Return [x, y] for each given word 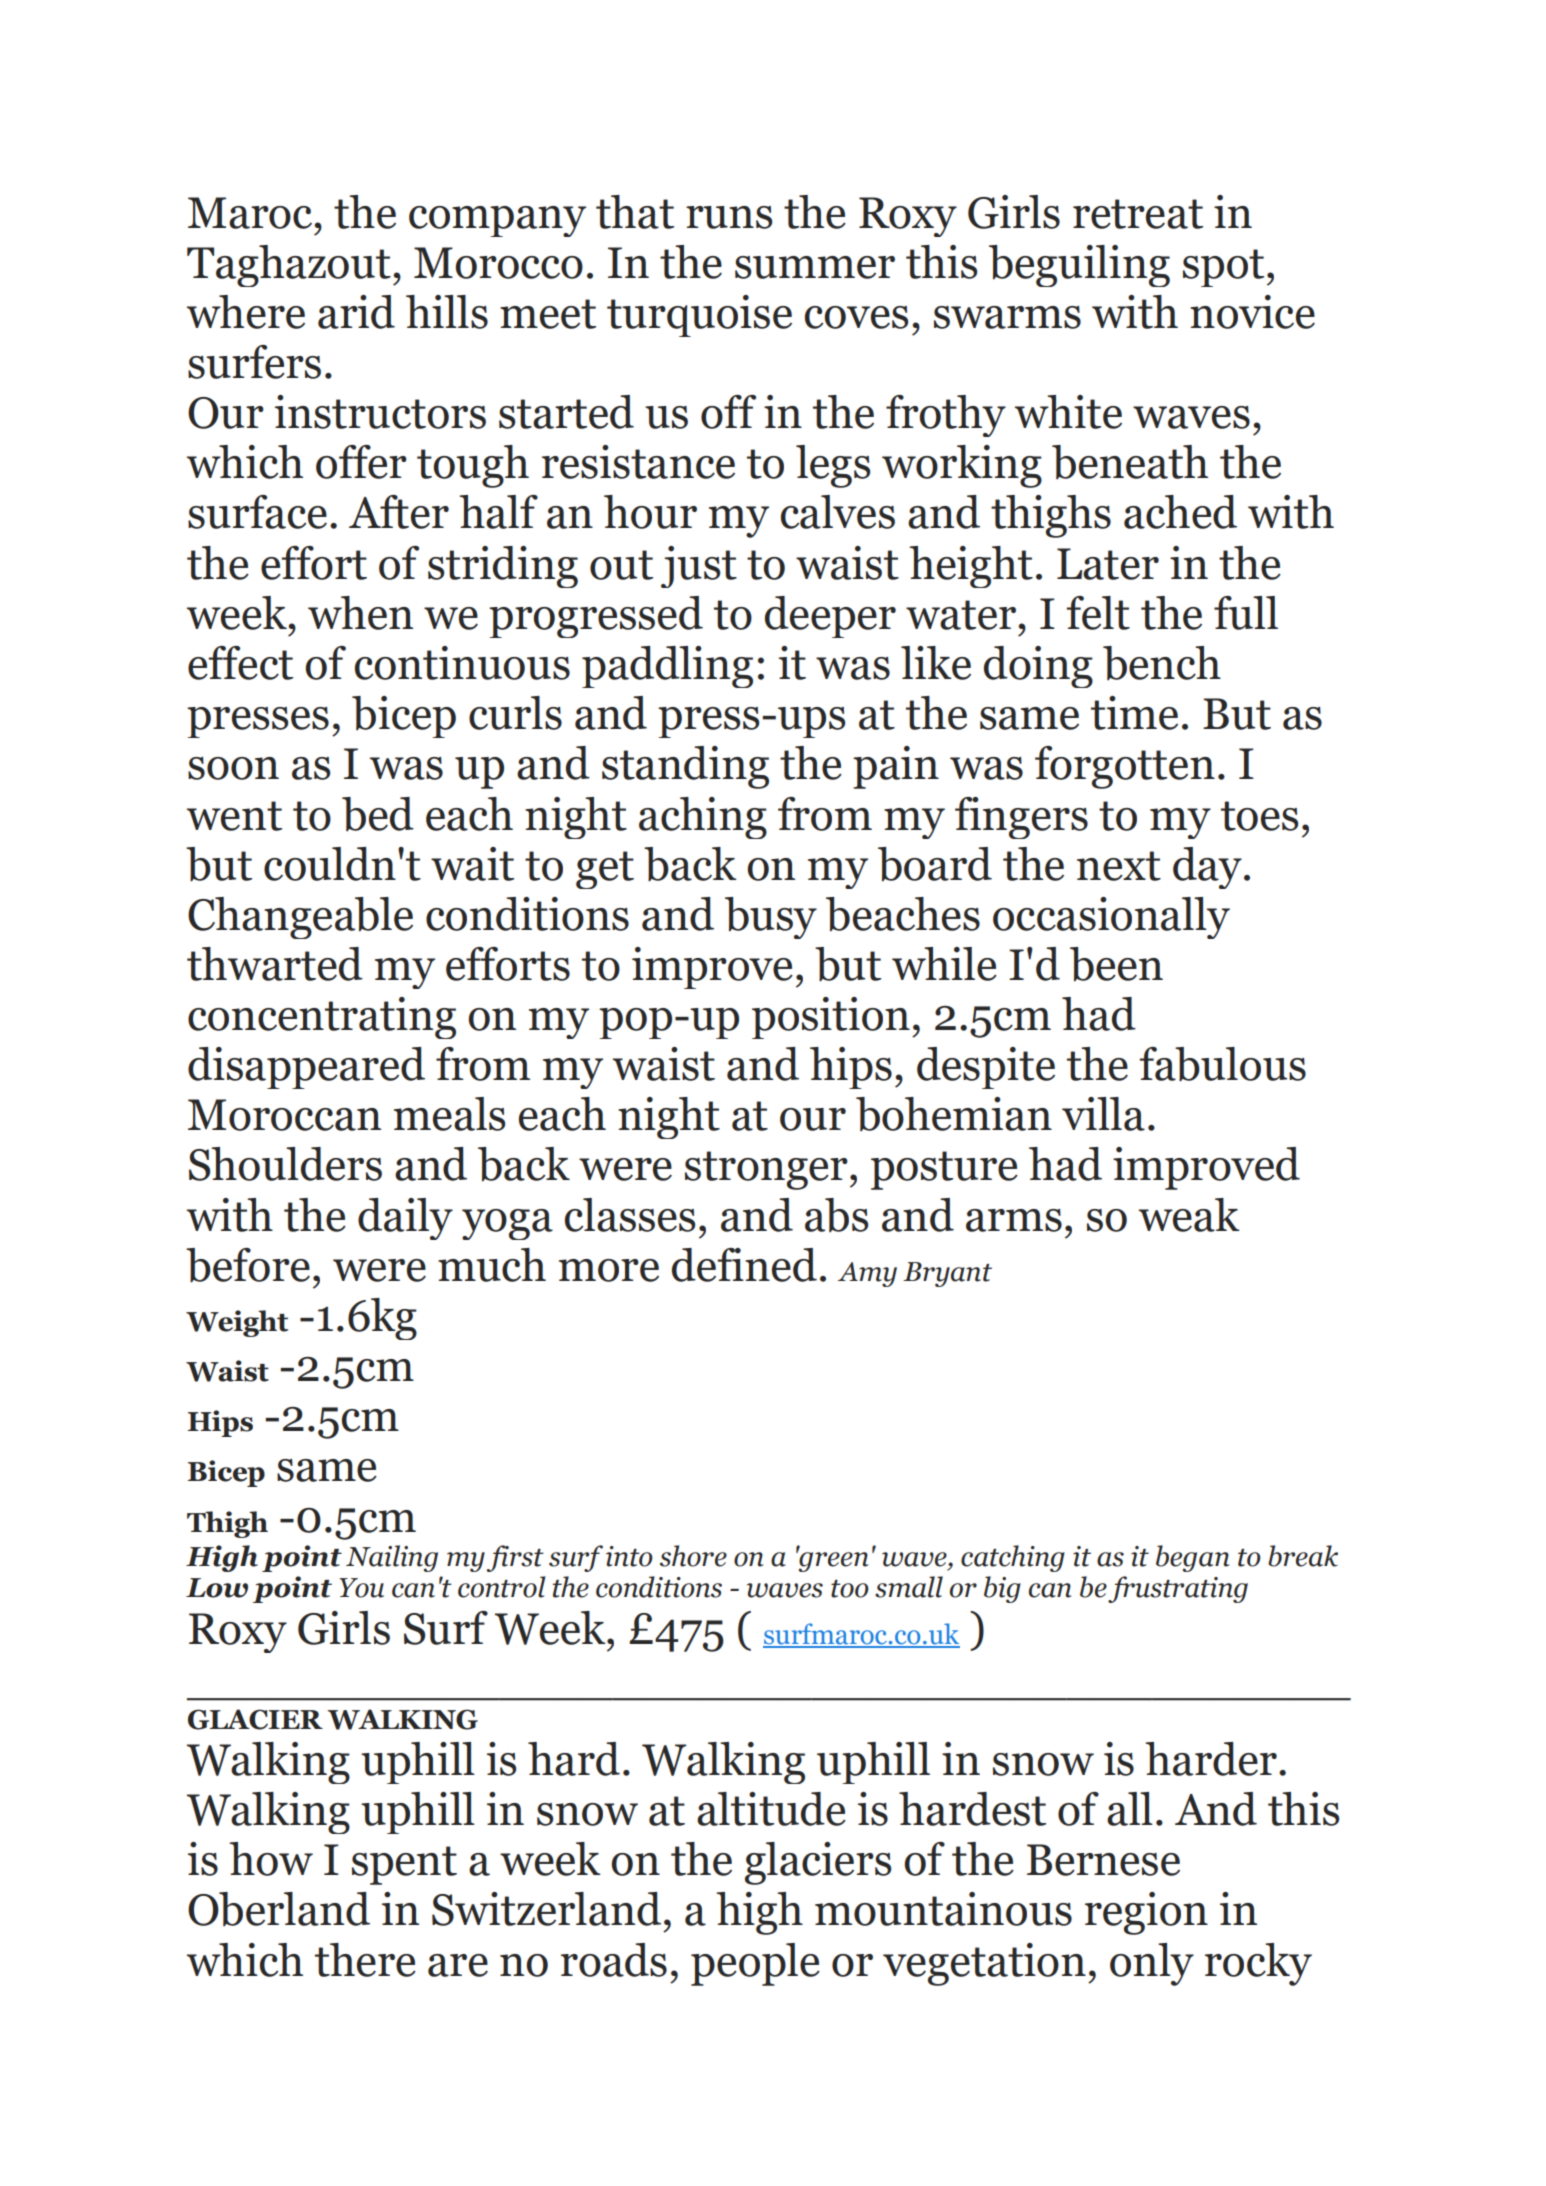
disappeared [306, 1068]
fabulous [1222, 1064]
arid [356, 312]
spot [1223, 268]
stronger [766, 1170]
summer [815, 267]
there [365, 1960]
